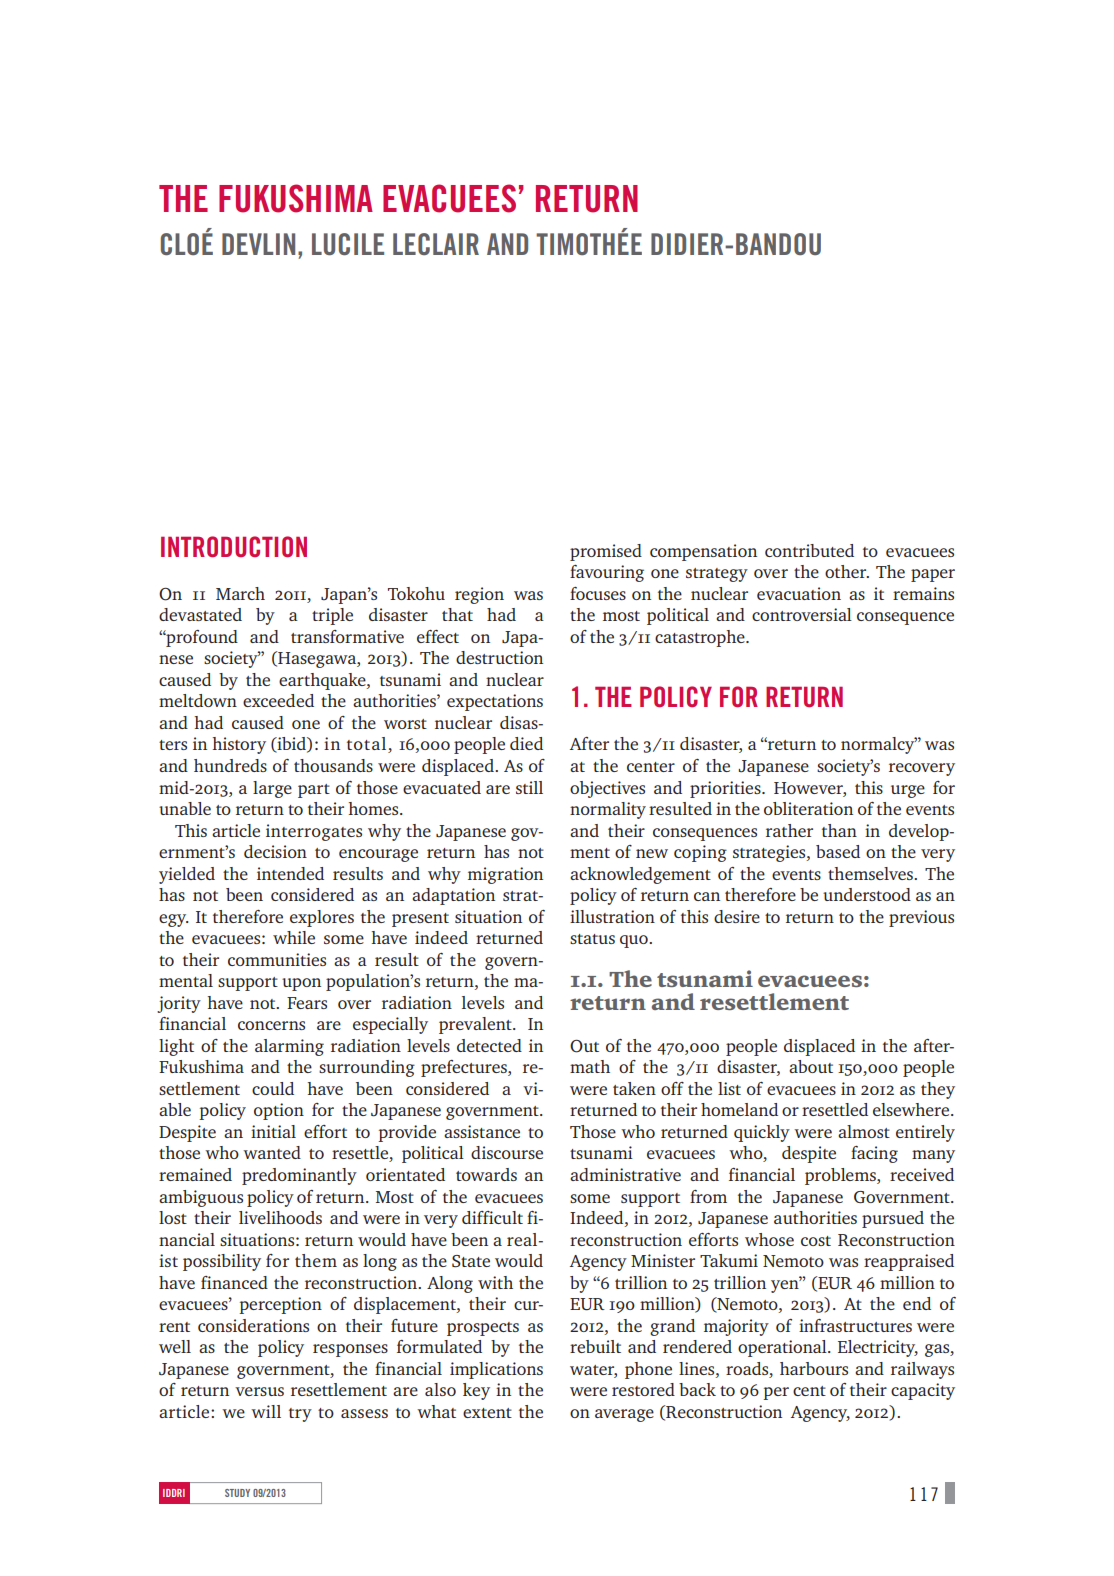  I want to click on contributed, so click(809, 550).
